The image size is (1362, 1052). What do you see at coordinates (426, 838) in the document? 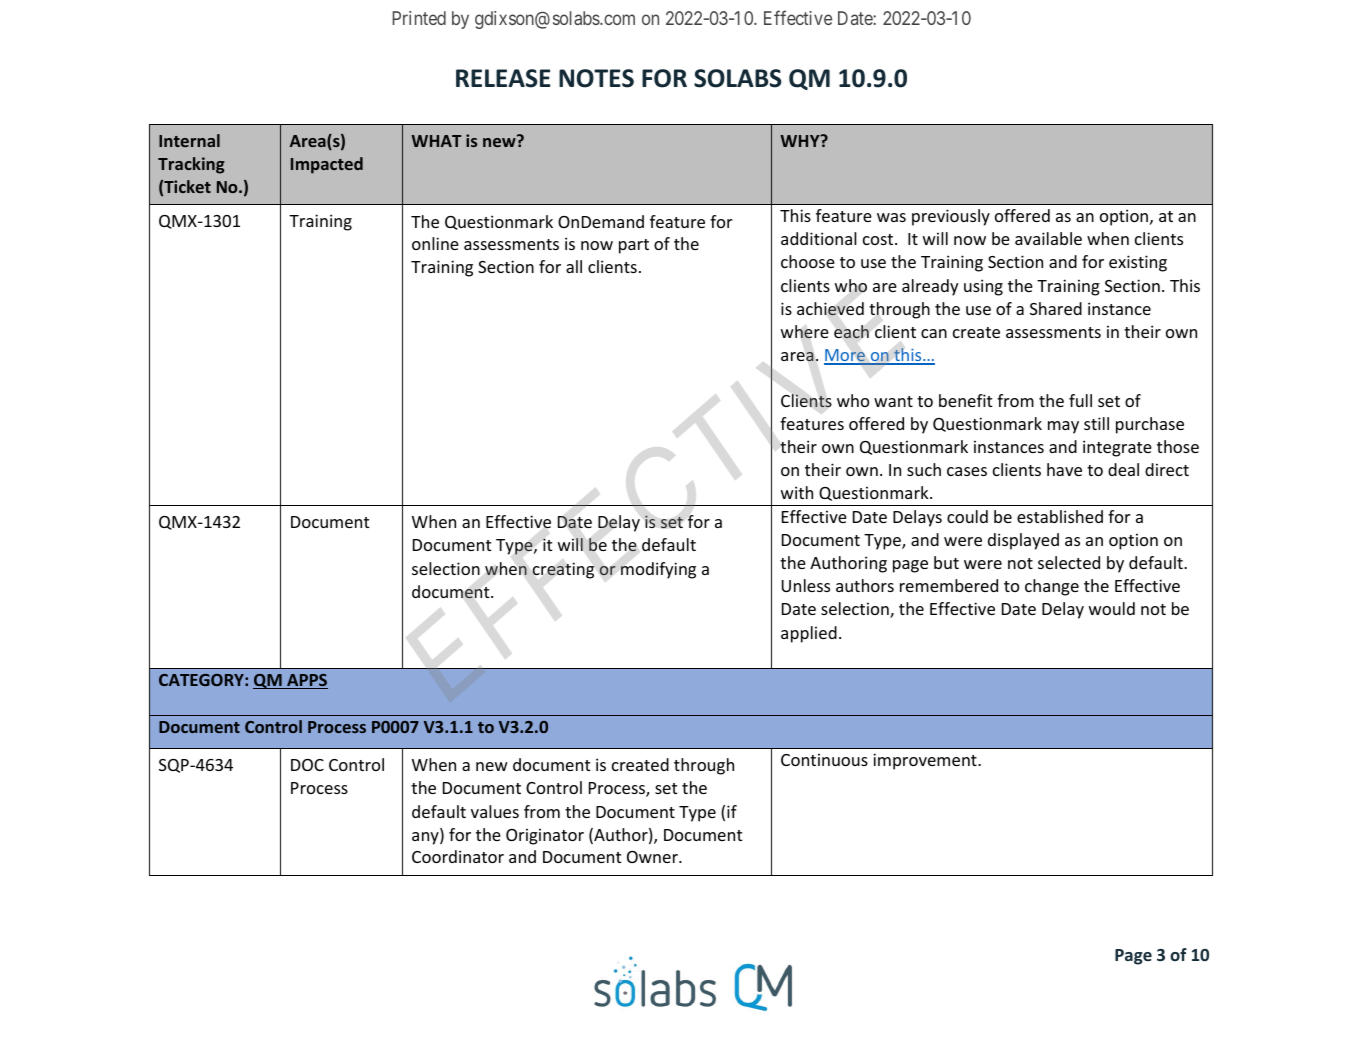
I see `any` at bounding box center [426, 838].
